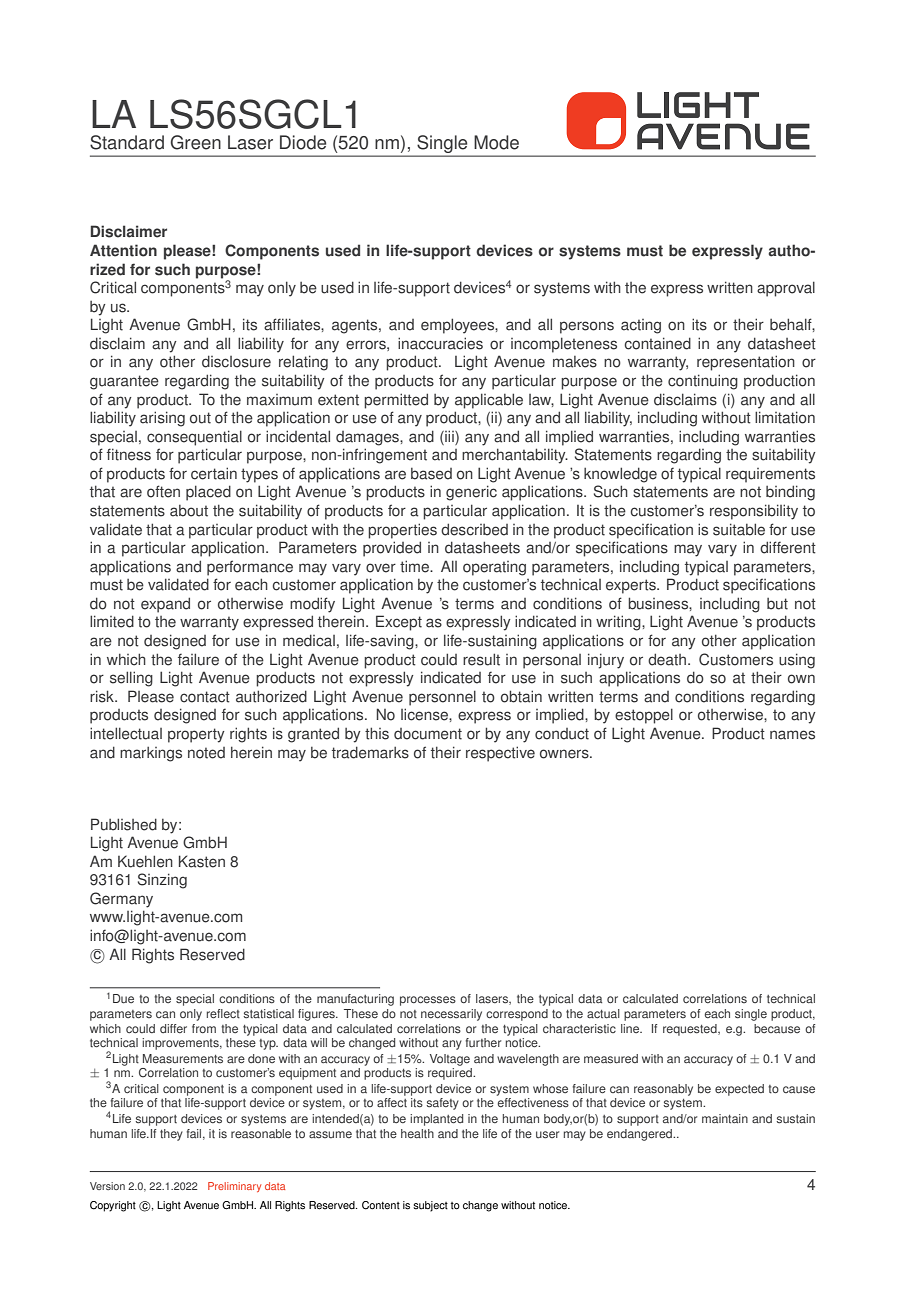 This page has height=1308, width=924. I want to click on approval, so click(786, 289).
